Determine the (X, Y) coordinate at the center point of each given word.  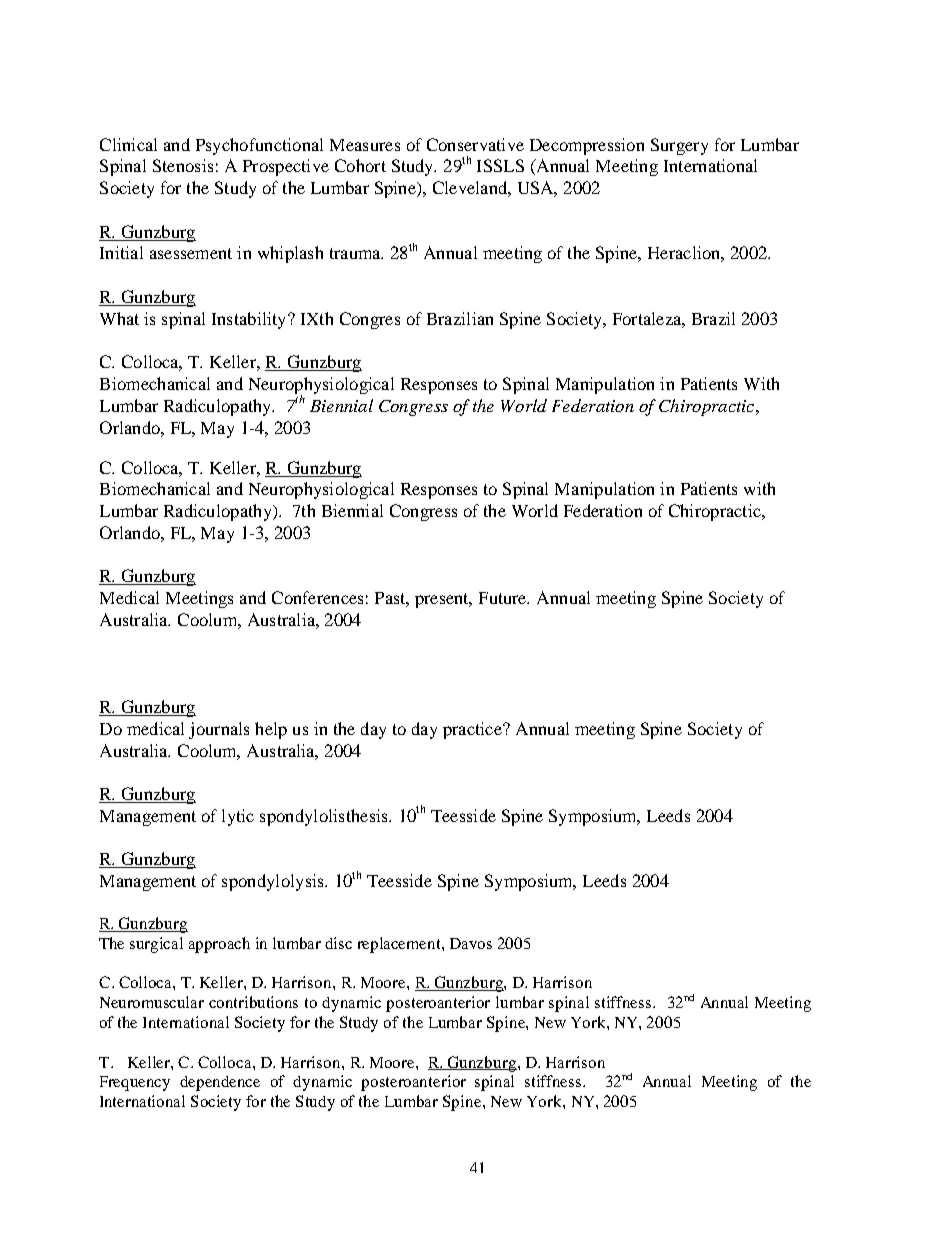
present (443, 600)
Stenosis (183, 165)
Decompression (587, 146)
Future (504, 598)
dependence (220, 1083)
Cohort (360, 165)
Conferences (317, 597)
